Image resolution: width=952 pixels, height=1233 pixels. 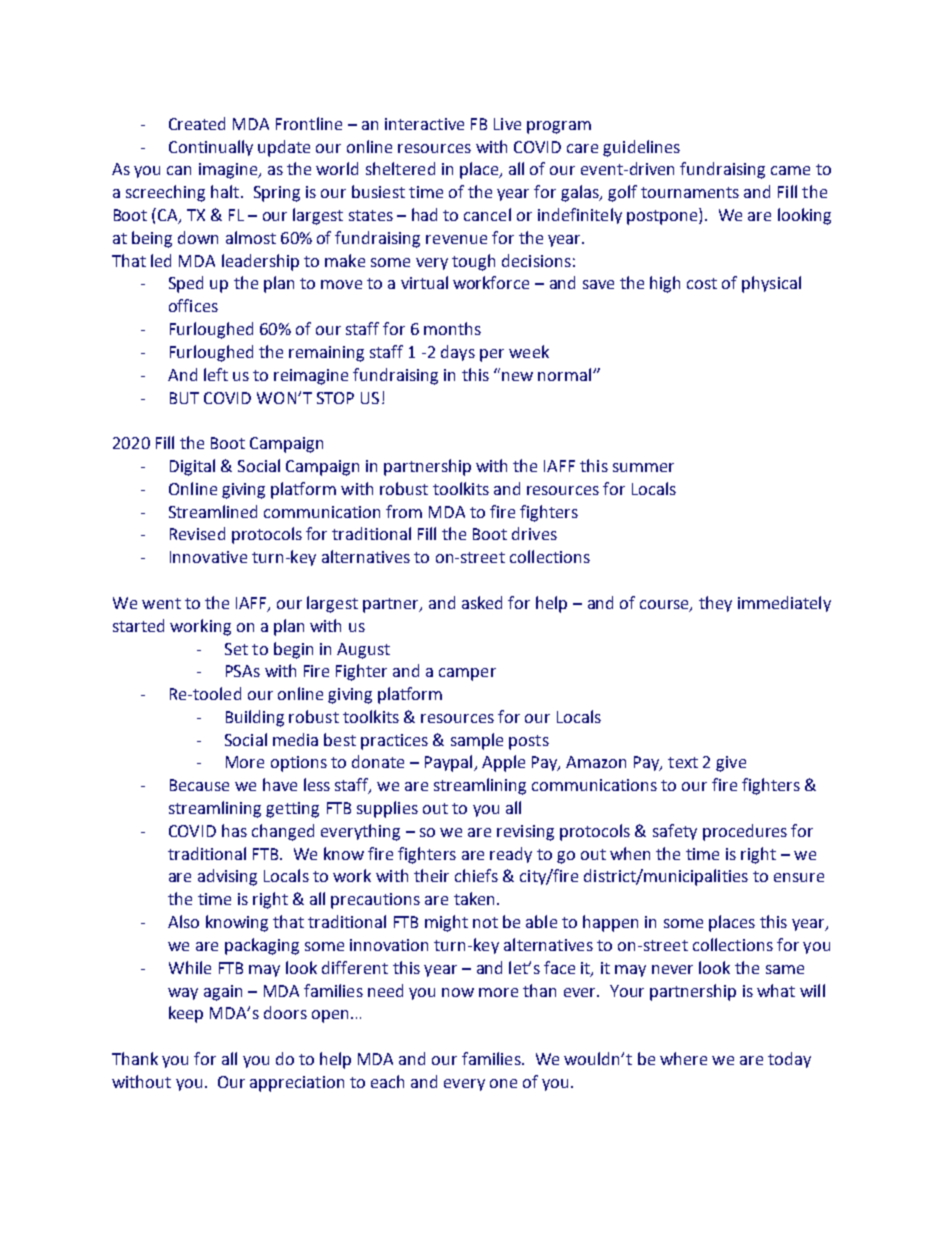 What do you see at coordinates (643, 467) in the page?
I see `summer` at bounding box center [643, 467].
